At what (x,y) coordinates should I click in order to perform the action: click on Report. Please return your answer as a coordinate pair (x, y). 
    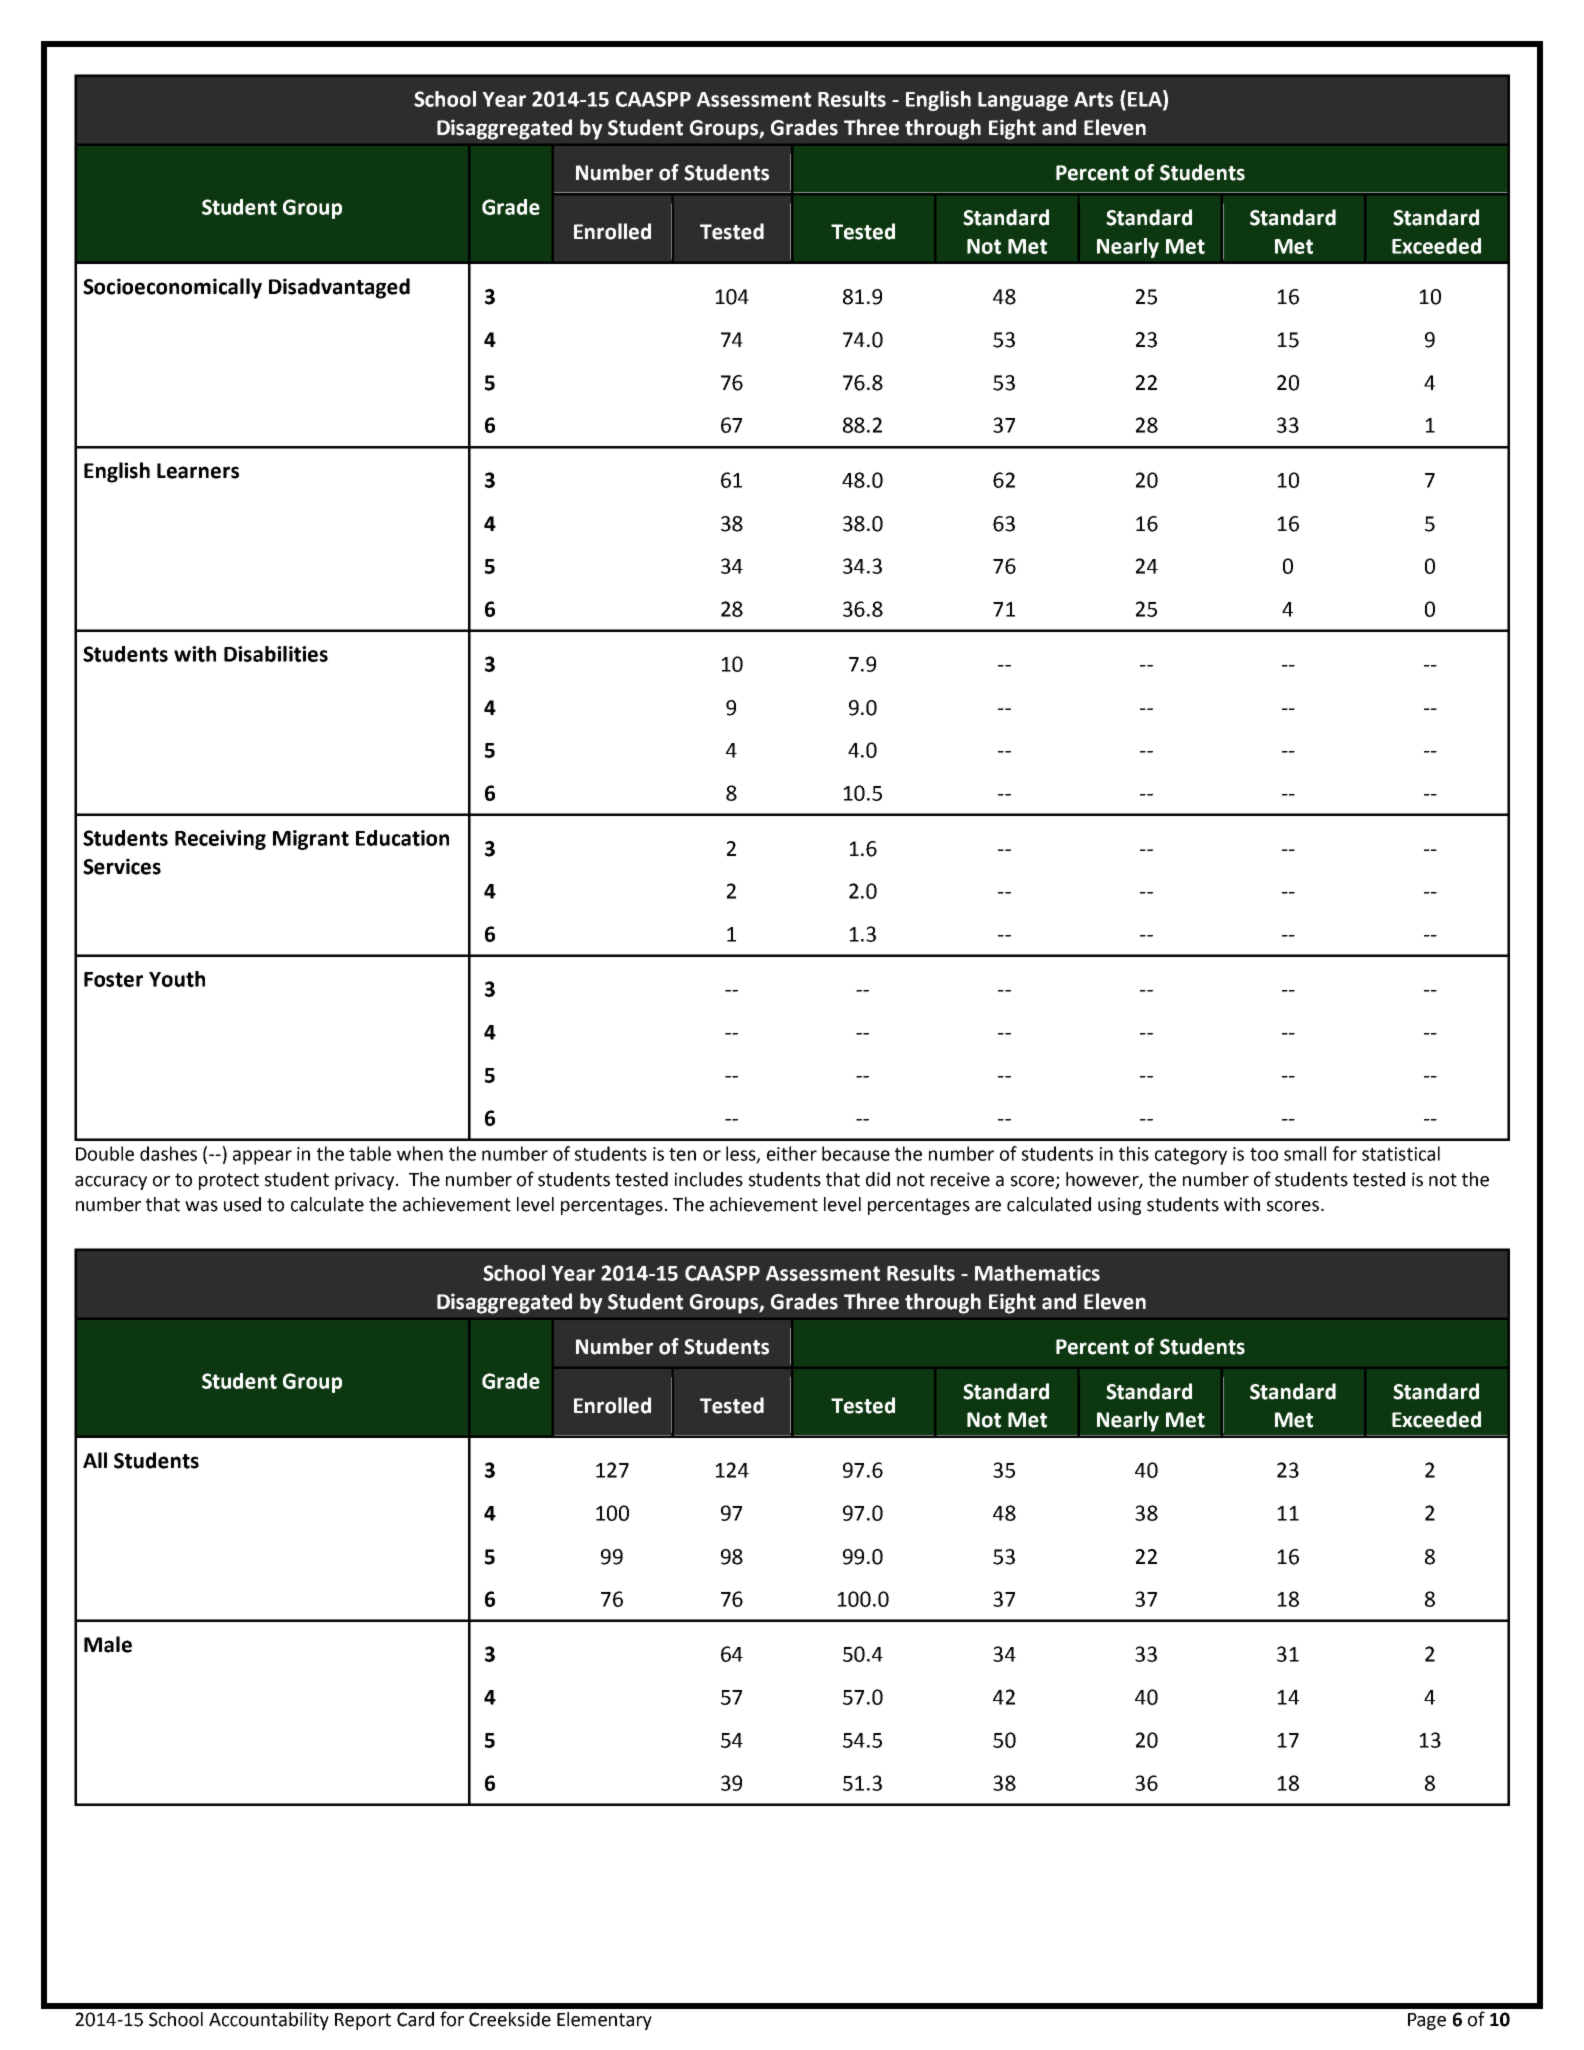
    Looking at the image, I should click on (363, 2021).
